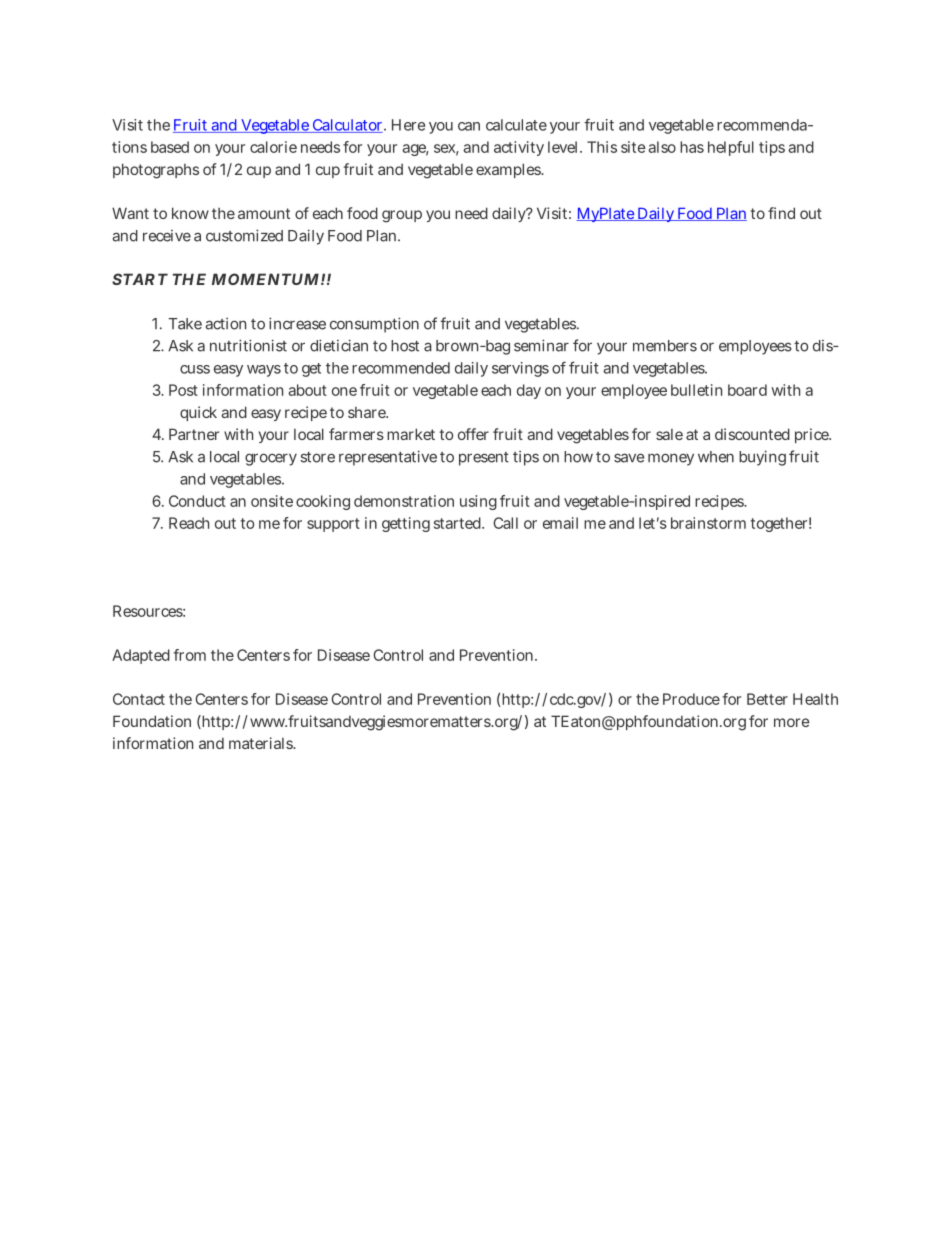  What do you see at coordinates (273, 147) in the screenshot?
I see `calorie` at bounding box center [273, 147].
